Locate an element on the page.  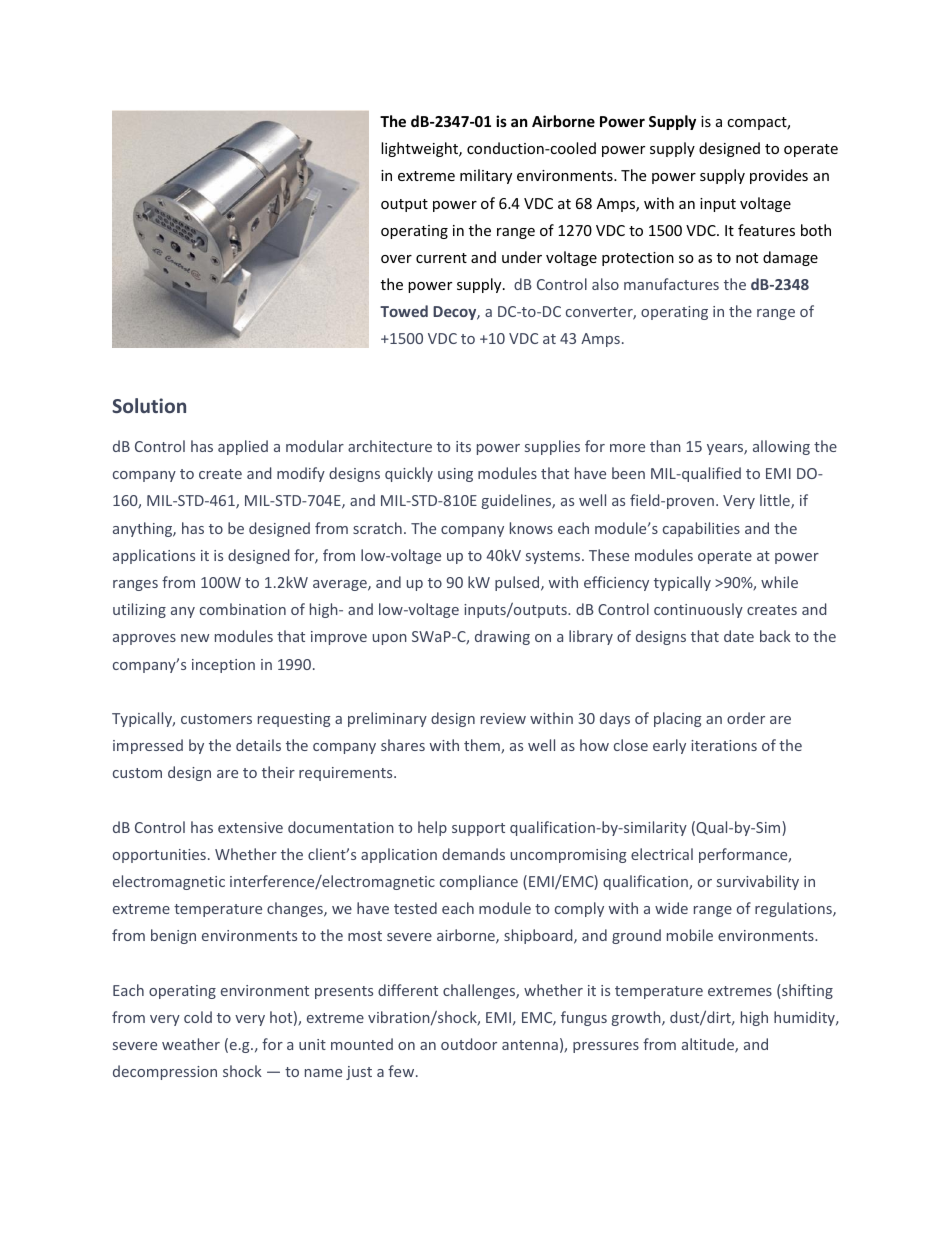
features is located at coordinates (766, 230).
